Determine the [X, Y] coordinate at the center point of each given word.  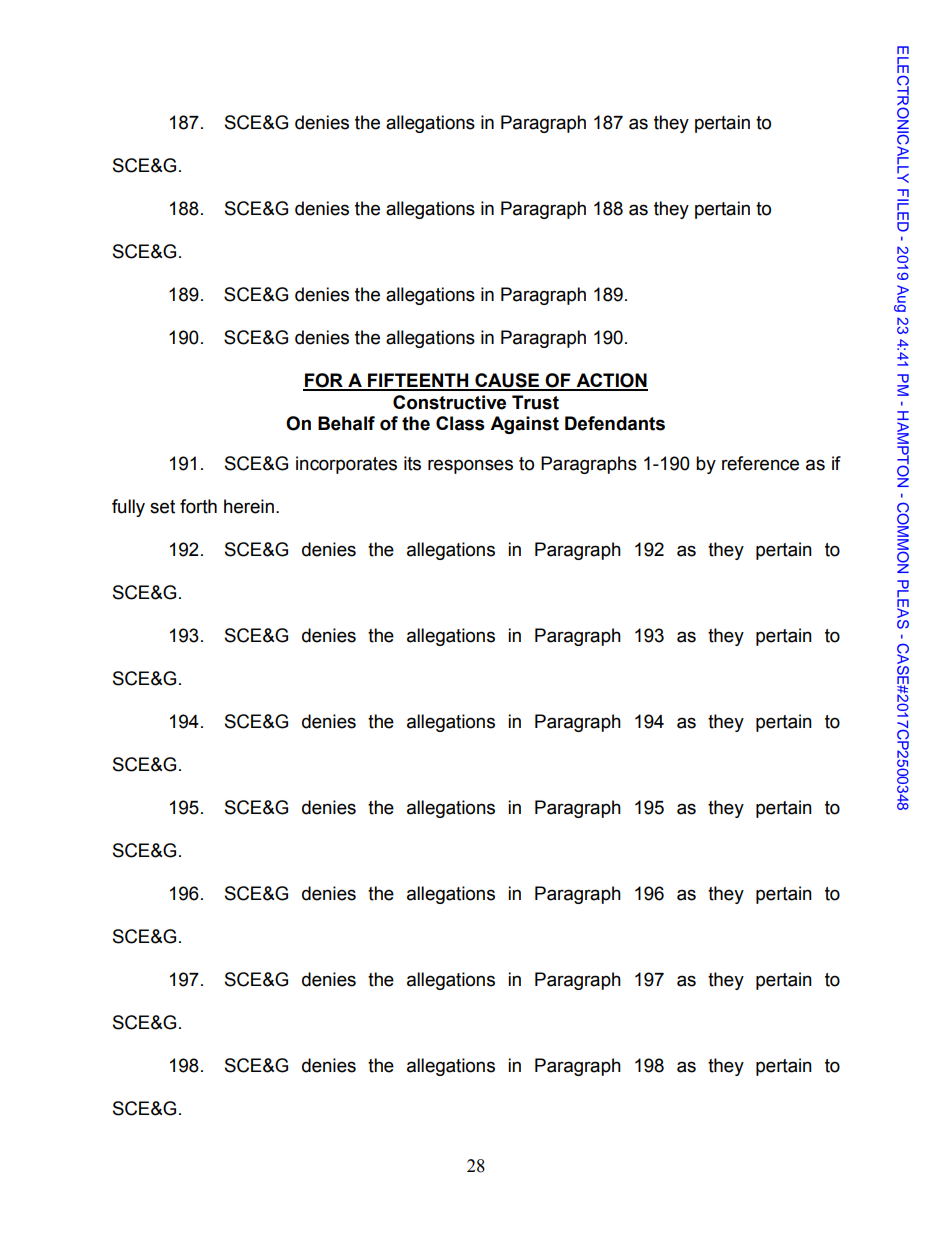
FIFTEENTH [418, 381]
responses [470, 466]
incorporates [346, 465]
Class [460, 423]
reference [760, 463]
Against [524, 425]
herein [249, 506]
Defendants [615, 423]
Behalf [346, 423]
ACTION [611, 381]
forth [198, 506]
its [412, 463]
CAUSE [507, 381]
